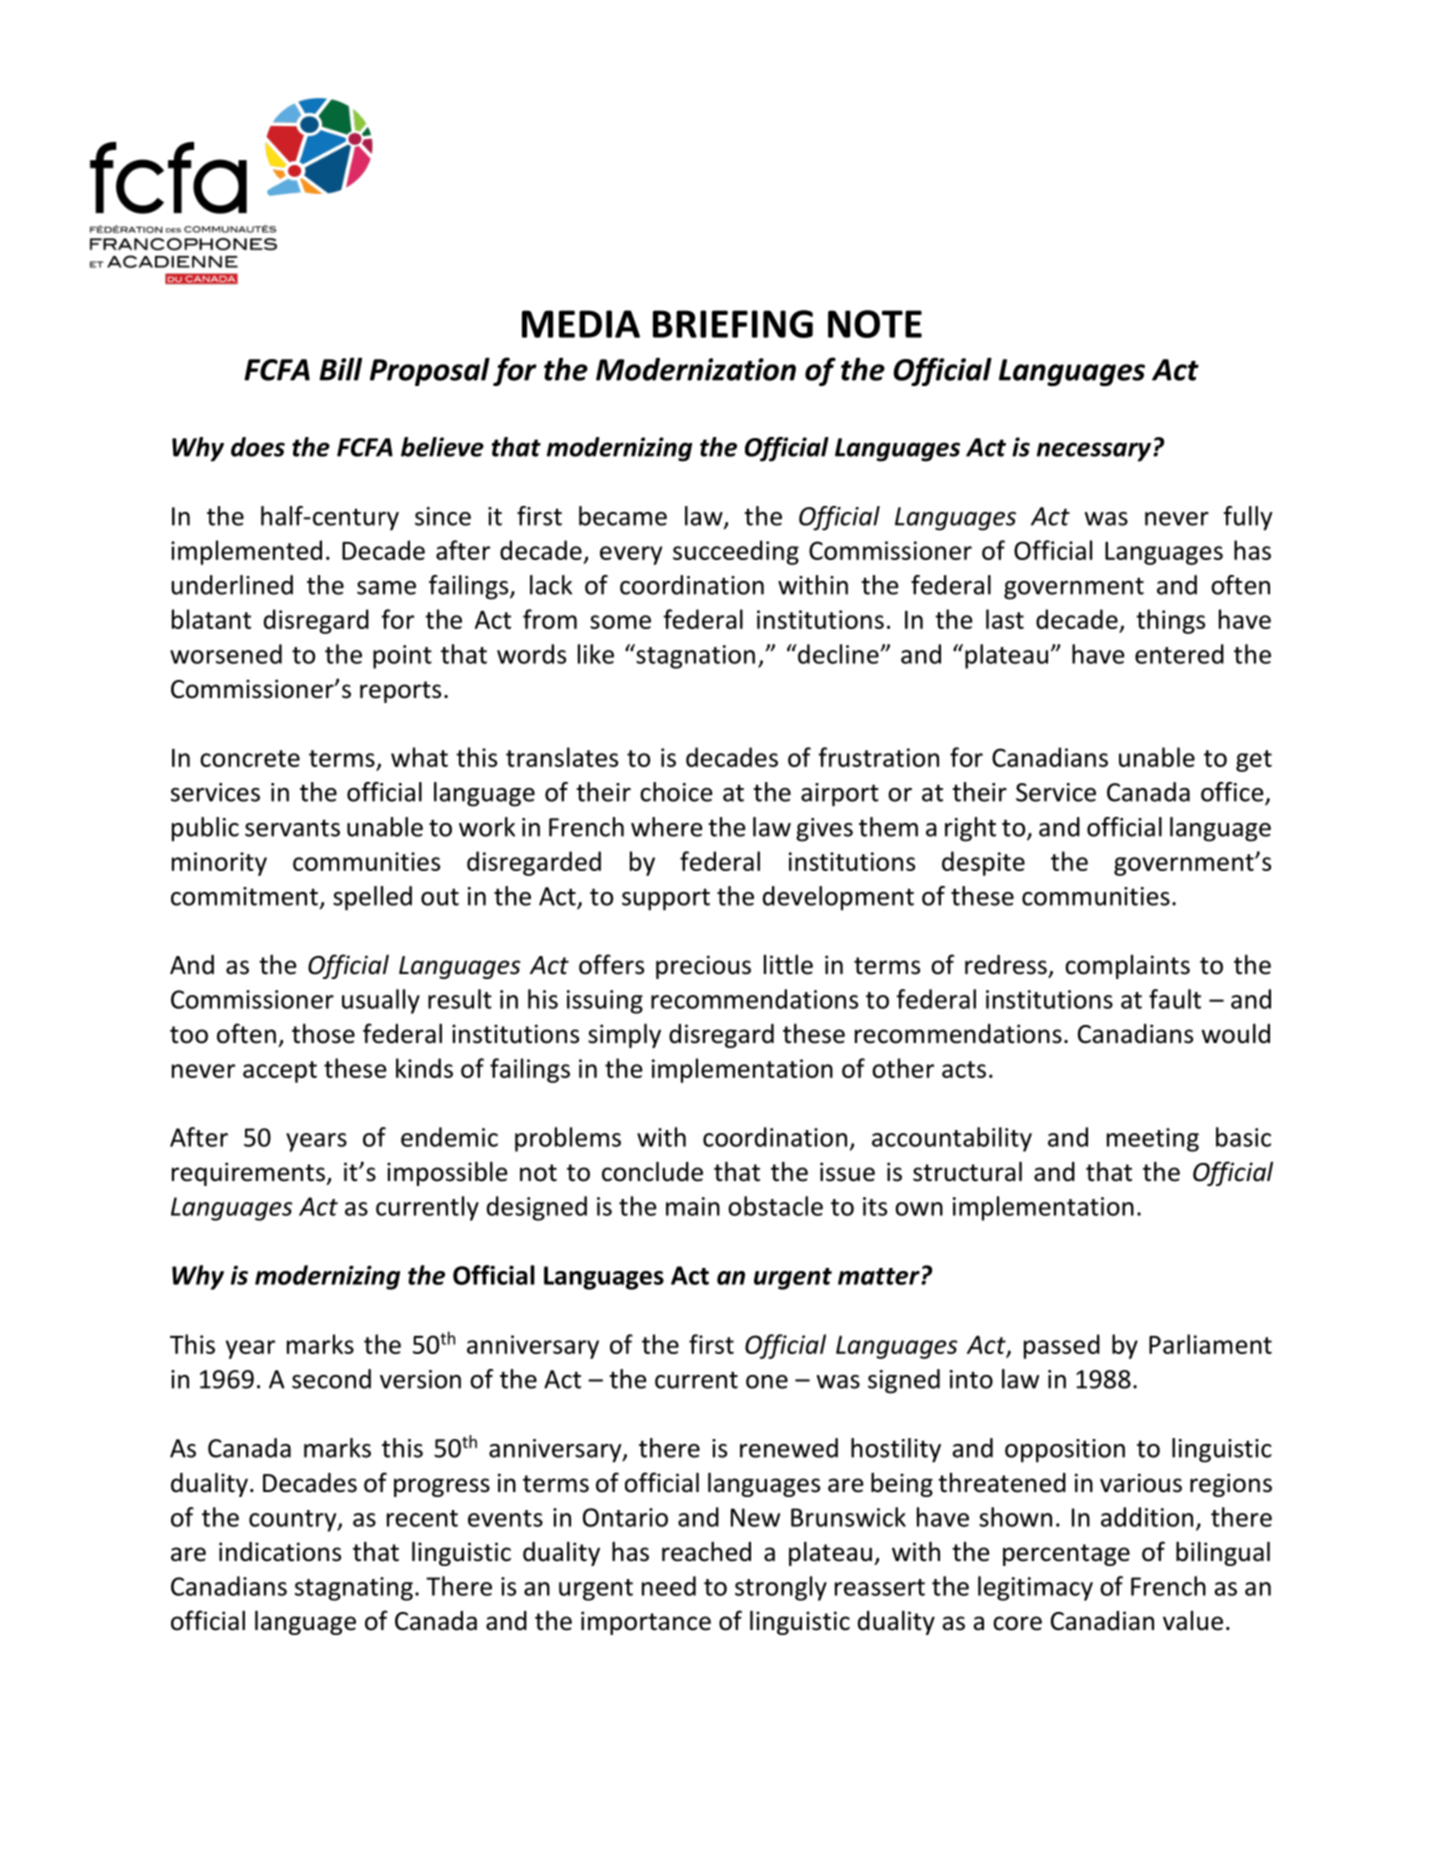 This image has width=1442, height=1866. I want to click on office, so click(1233, 793).
